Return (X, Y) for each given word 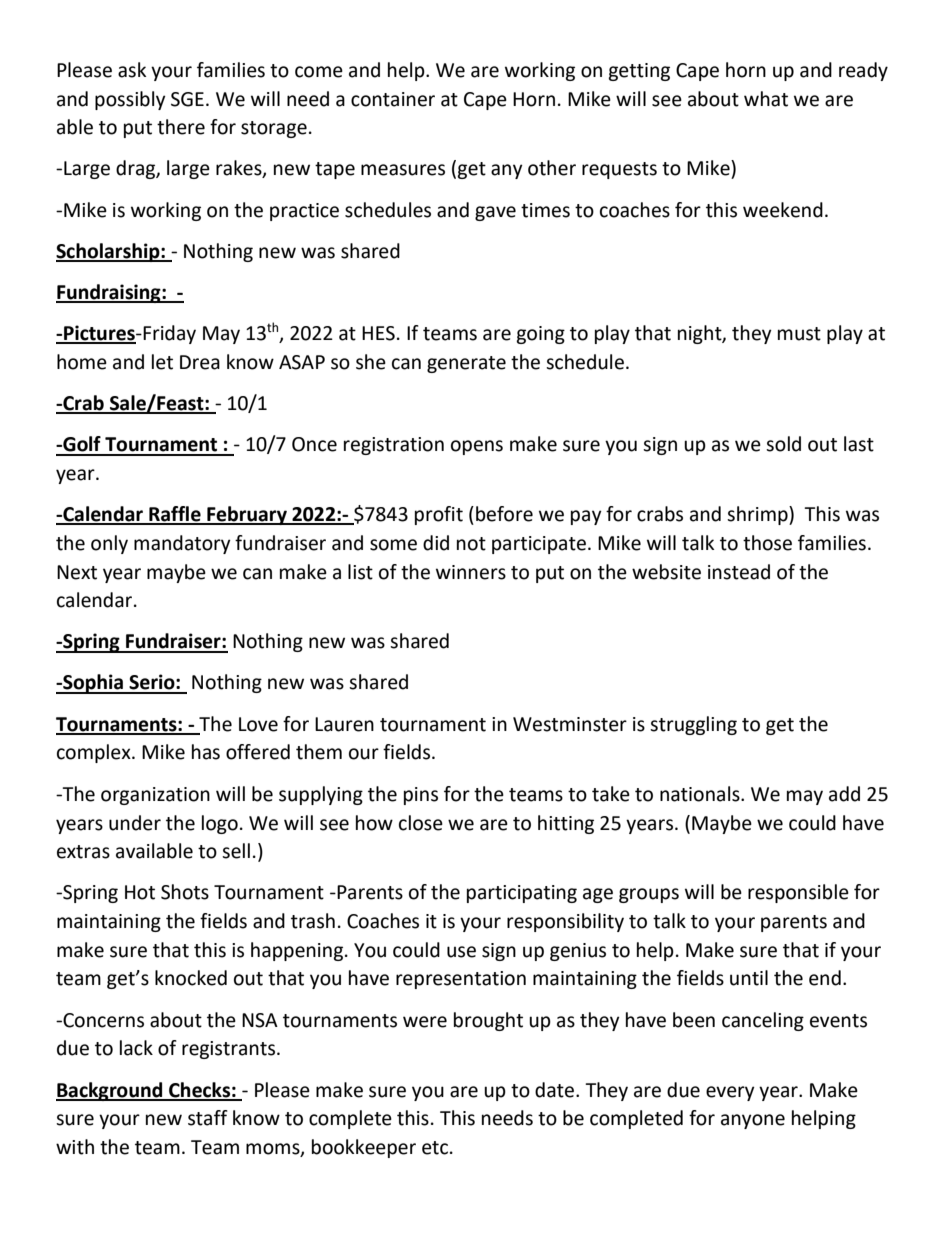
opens (477, 447)
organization (155, 796)
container (393, 99)
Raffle (175, 515)
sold (783, 444)
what (766, 99)
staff (208, 1118)
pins (421, 796)
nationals (701, 794)
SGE (187, 99)
